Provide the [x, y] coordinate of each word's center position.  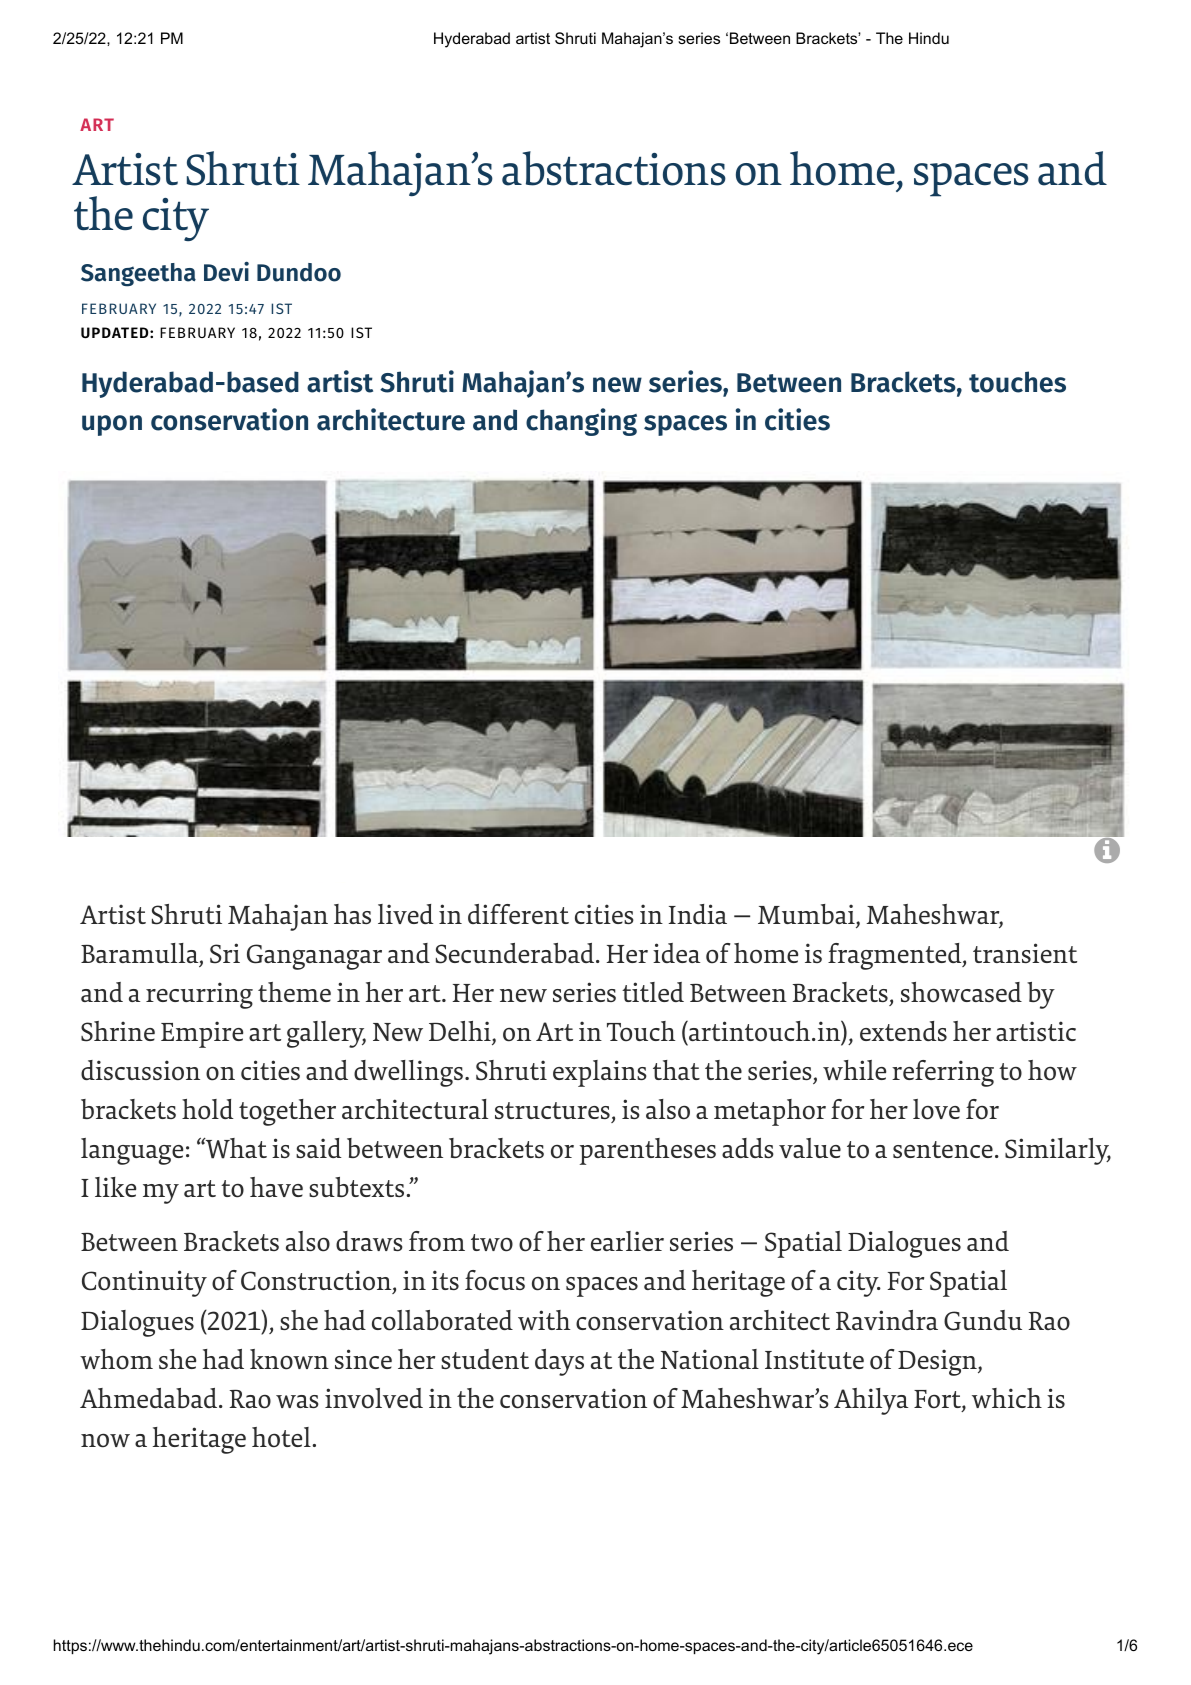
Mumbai [807, 915]
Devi [226, 272]
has [352, 914]
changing [581, 422]
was [297, 1401]
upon [112, 425]
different [518, 914]
